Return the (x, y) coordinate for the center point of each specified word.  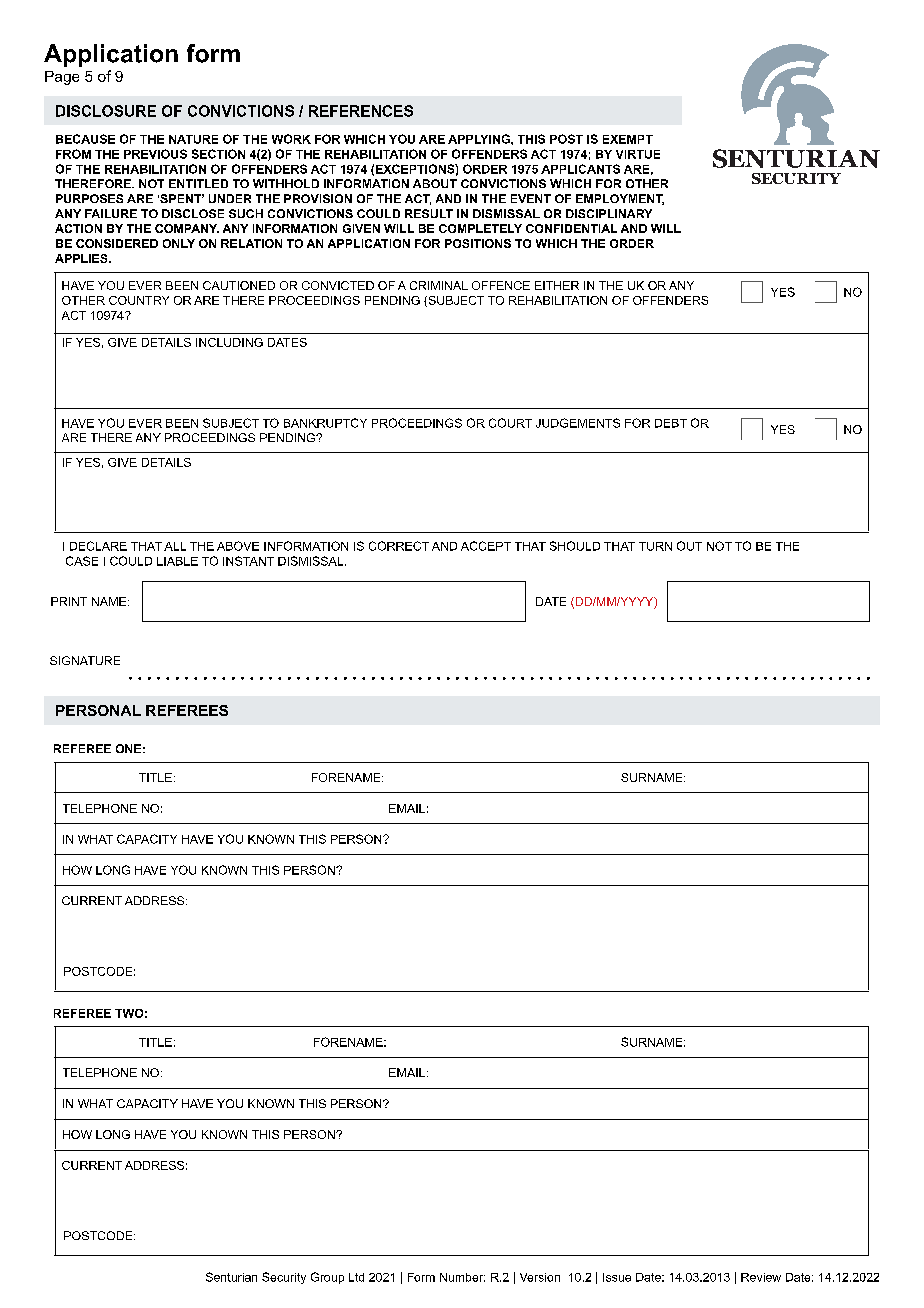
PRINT (69, 601)
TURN (655, 546)
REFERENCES (361, 111)
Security (284, 1278)
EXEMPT (628, 139)
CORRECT (399, 546)
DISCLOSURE (106, 111)
